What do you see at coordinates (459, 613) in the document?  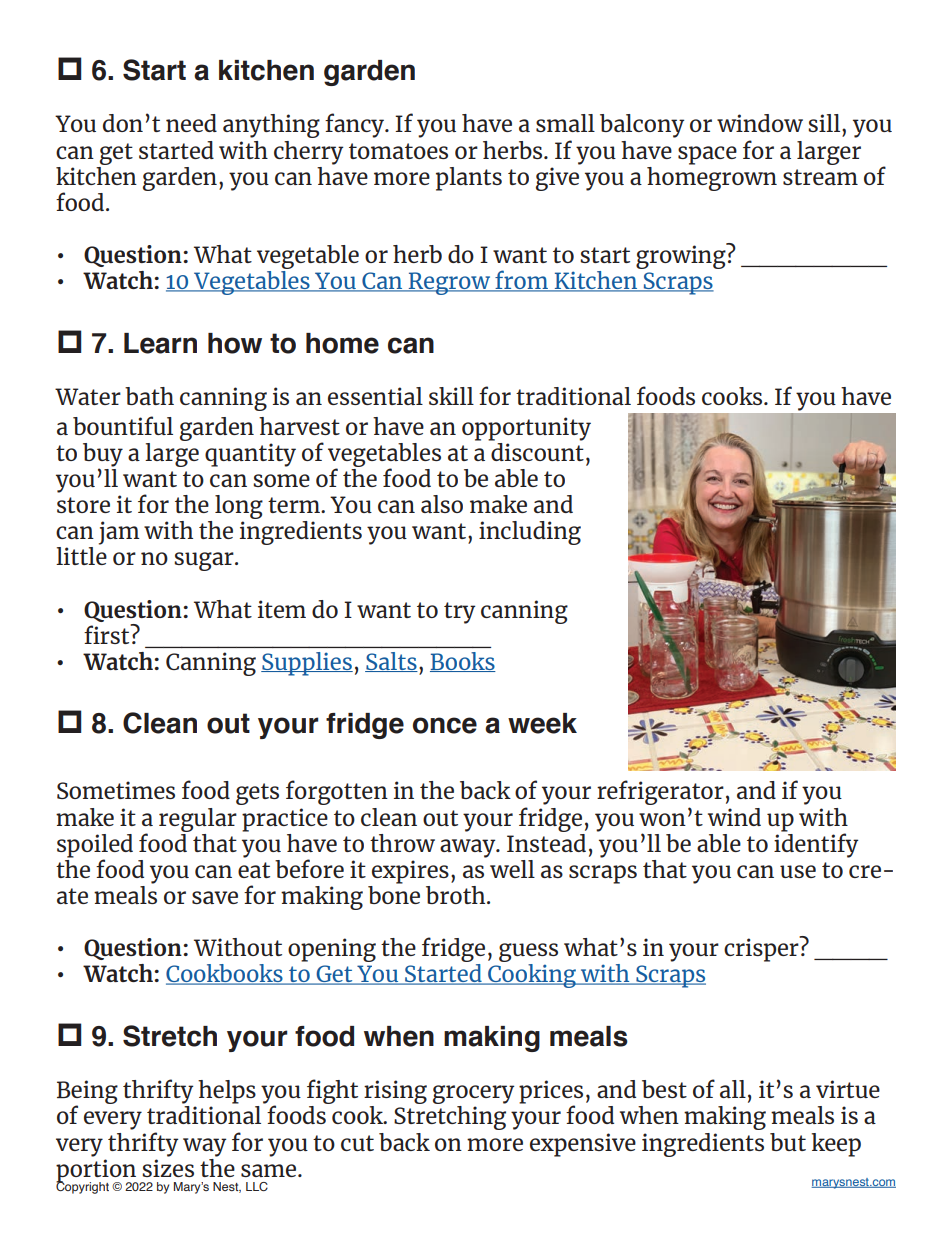 I see `try` at bounding box center [459, 613].
